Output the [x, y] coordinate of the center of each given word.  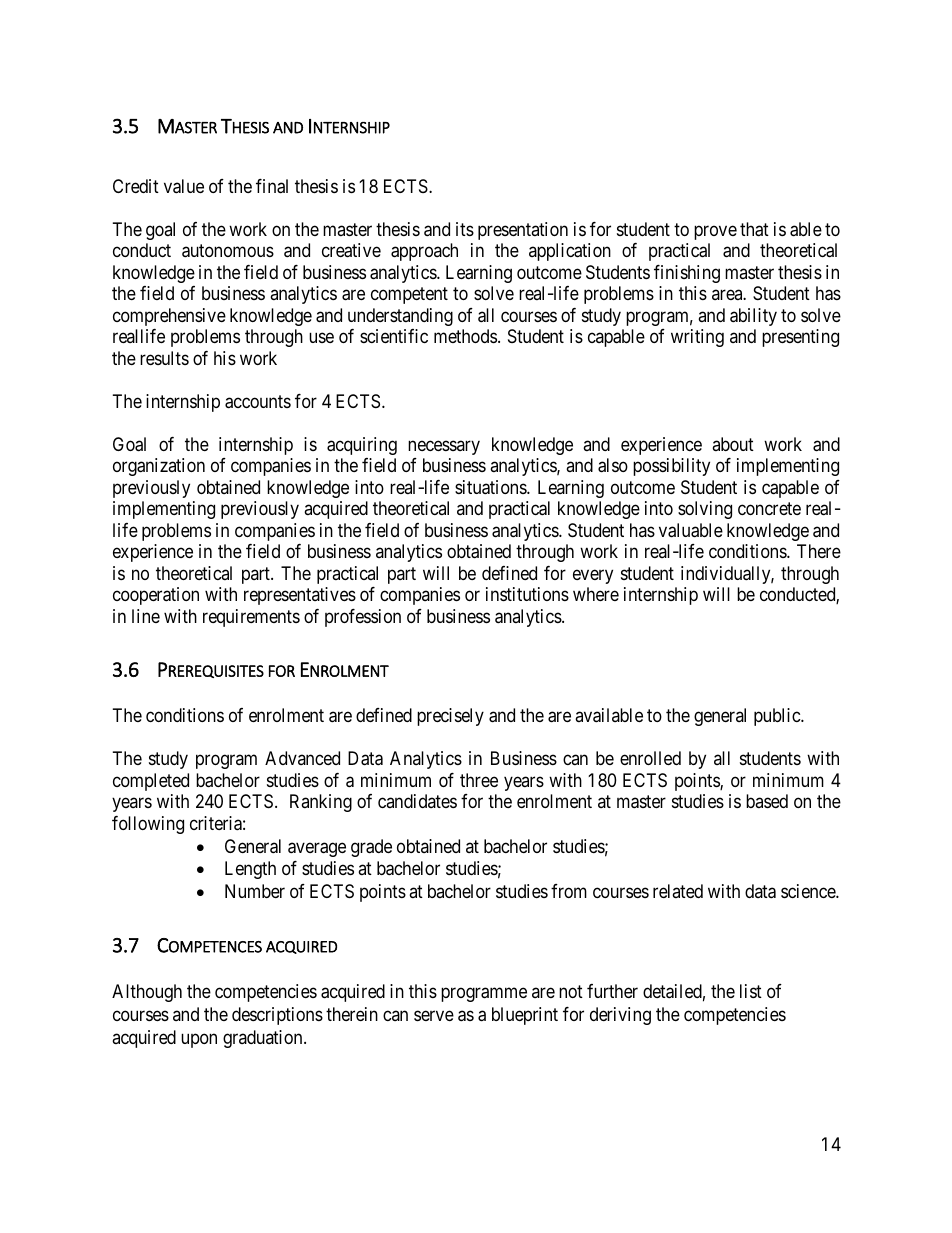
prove [715, 232]
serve [434, 1016]
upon [199, 1041]
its [465, 229]
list [751, 991]
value [184, 186]
